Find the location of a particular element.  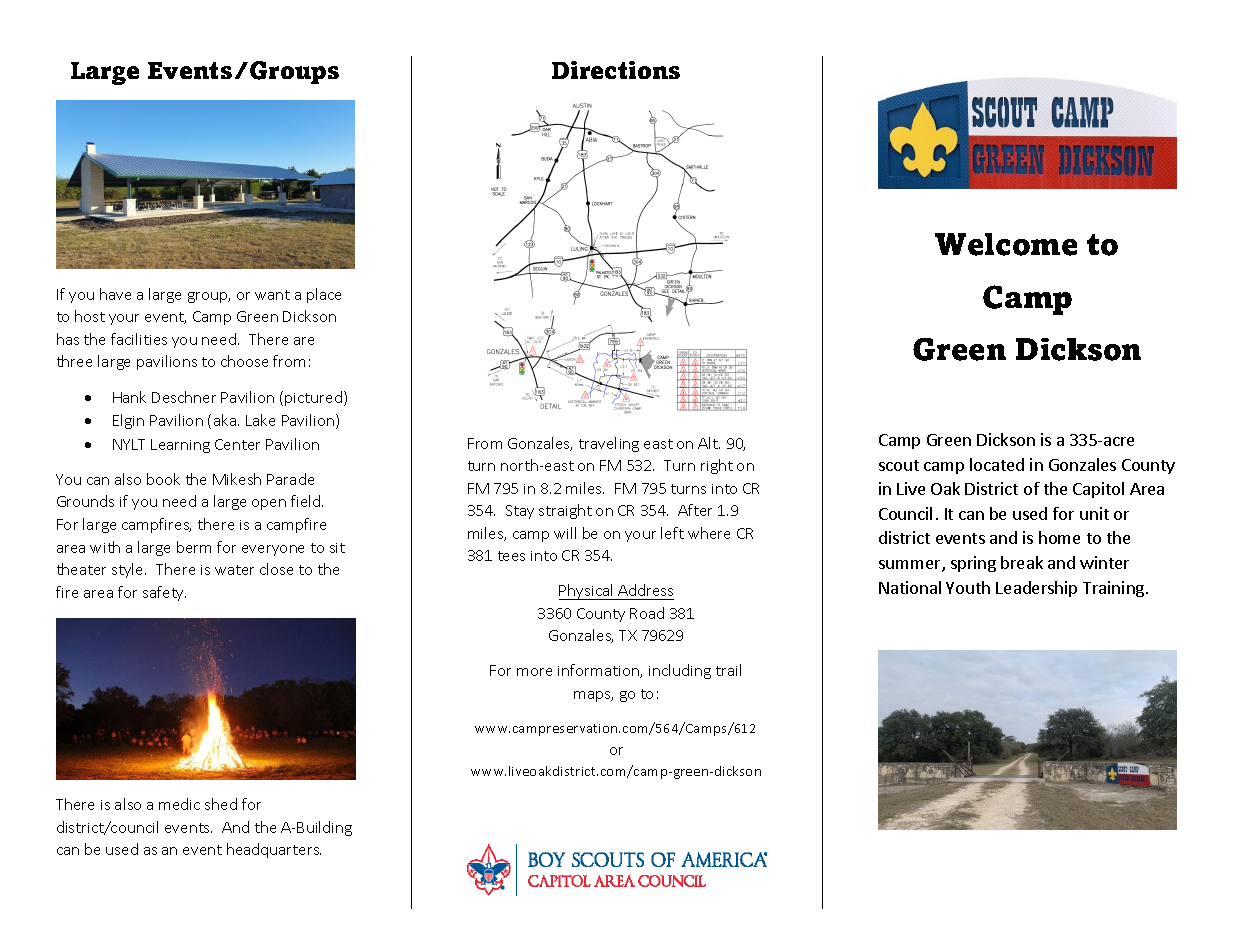

facilities is located at coordinates (139, 339).
